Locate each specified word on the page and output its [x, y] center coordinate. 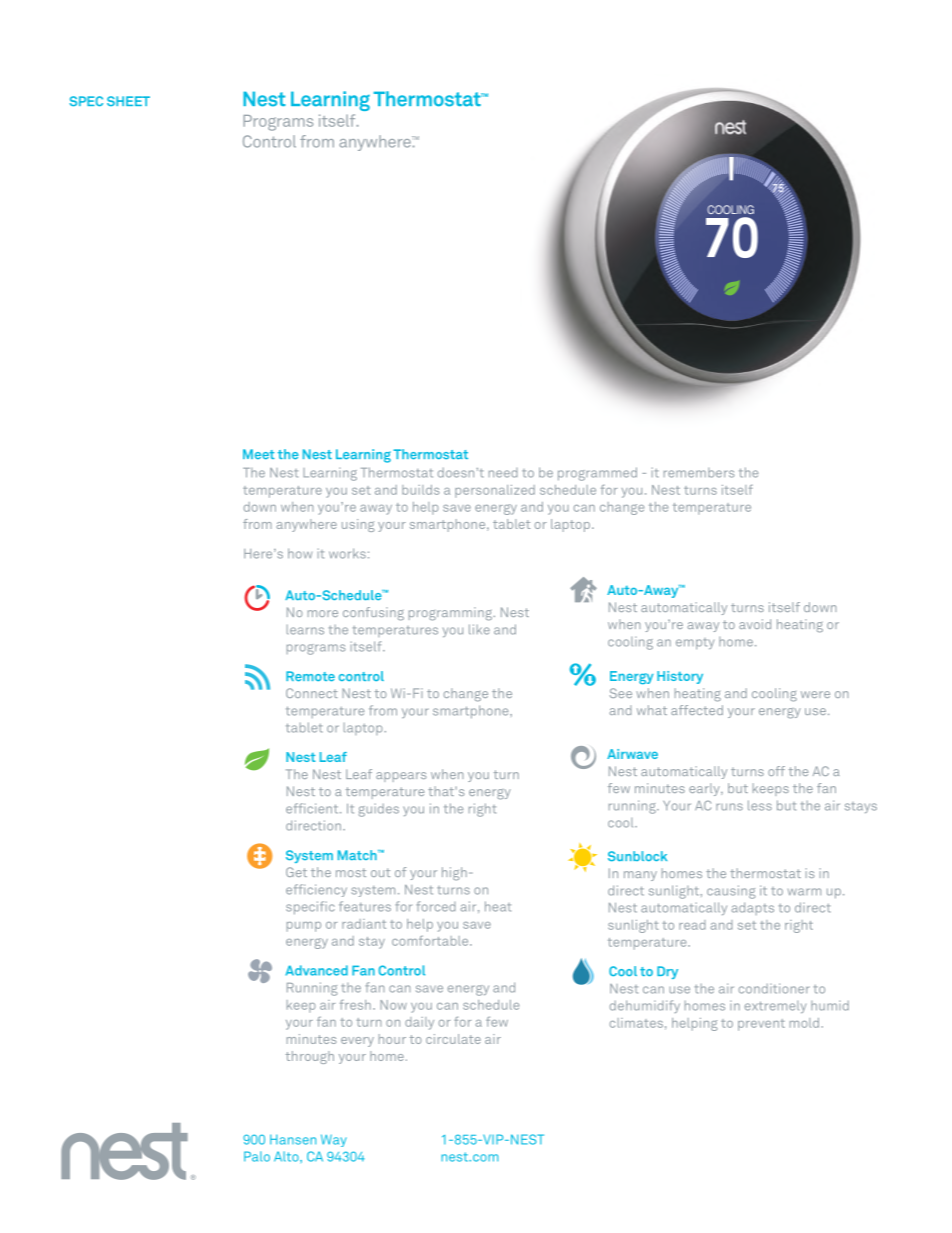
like [479, 629]
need [503, 473]
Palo [257, 1156]
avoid [755, 624]
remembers [699, 473]
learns [305, 630]
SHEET [128, 101]
